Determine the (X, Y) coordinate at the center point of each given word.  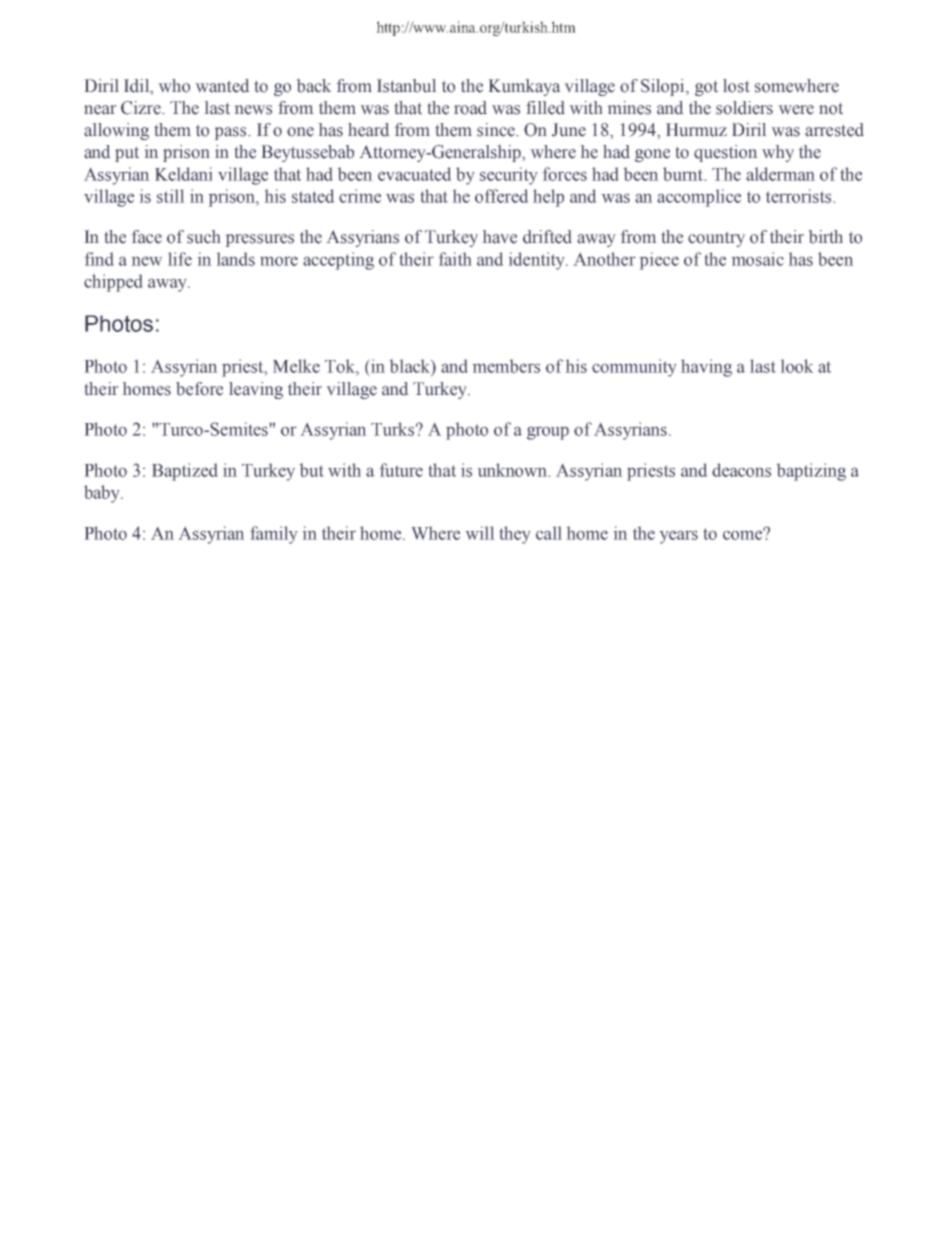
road (470, 108)
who (174, 86)
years (678, 537)
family (274, 535)
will (480, 533)
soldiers (744, 108)
